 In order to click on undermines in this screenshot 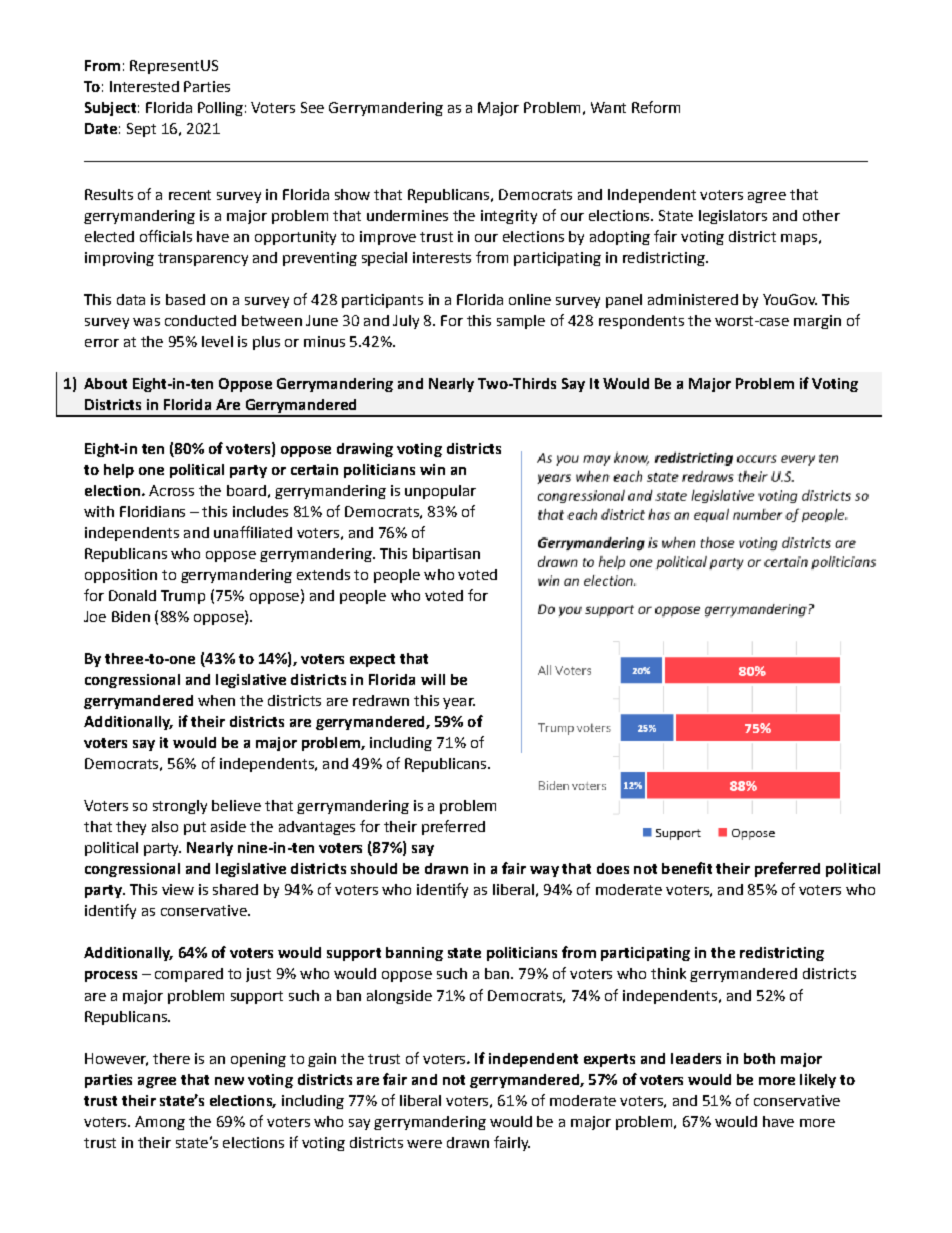, I will do `click(407, 215)`.
